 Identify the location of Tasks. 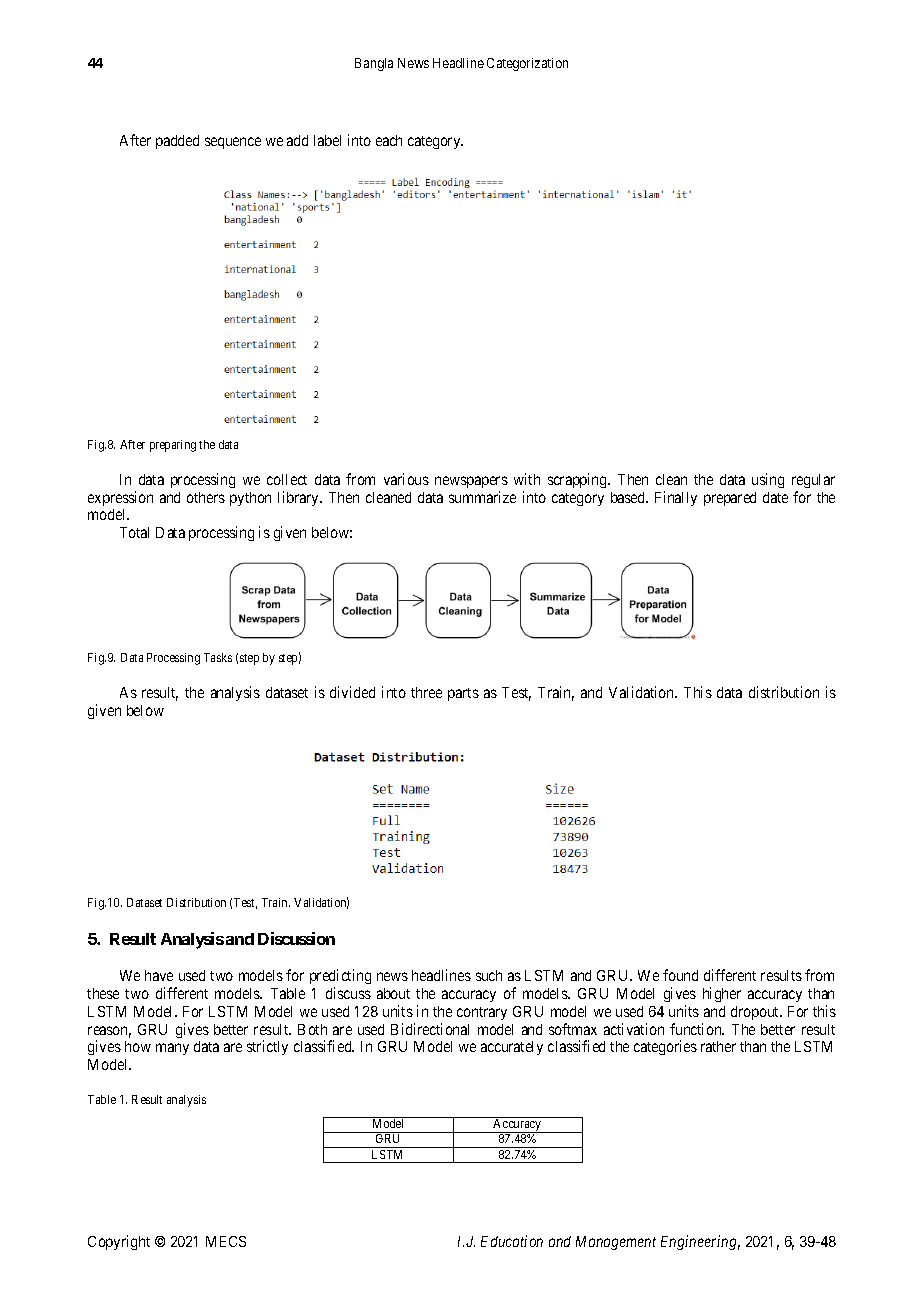
(218, 657).
